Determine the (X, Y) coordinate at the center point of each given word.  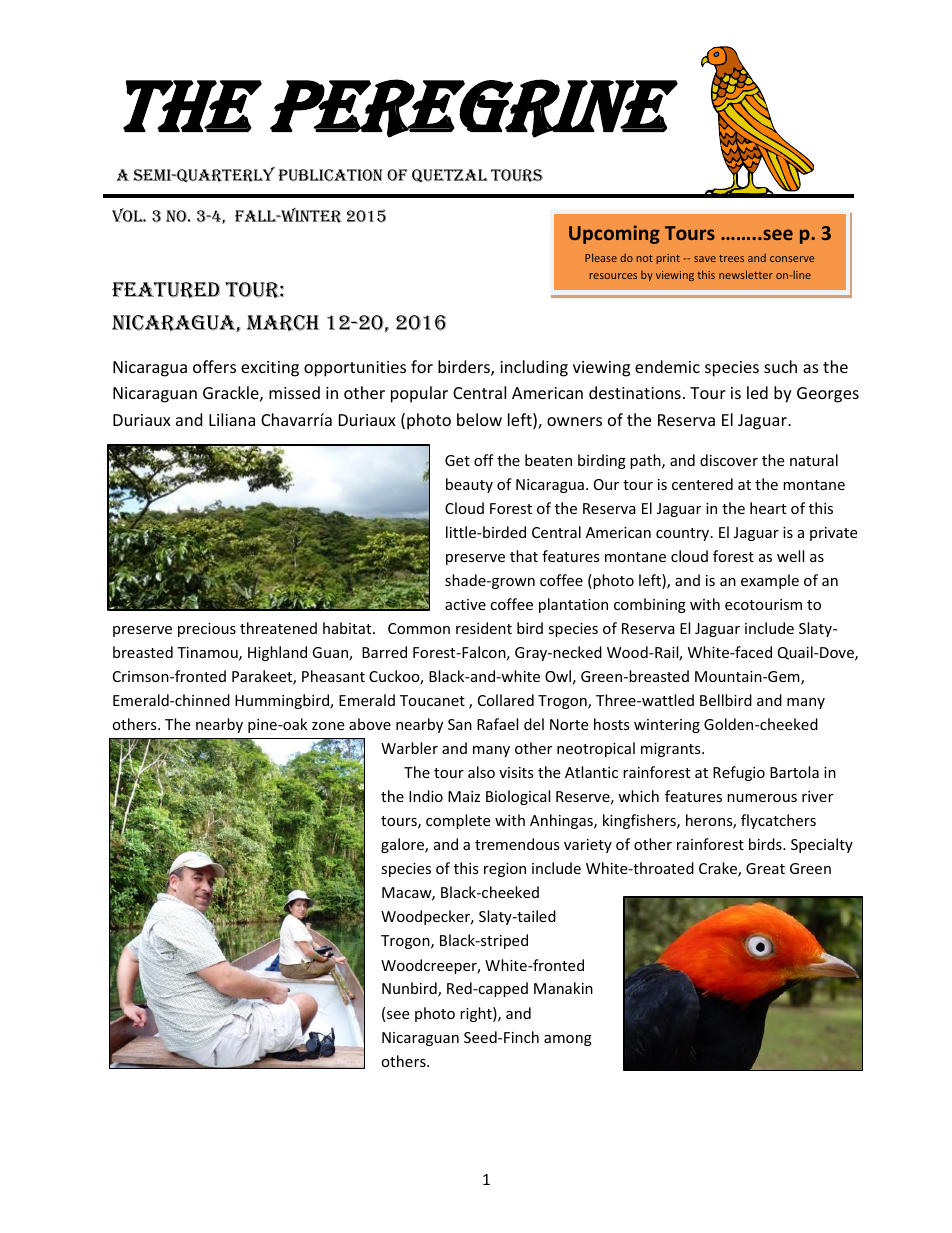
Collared (506, 700)
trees (731, 258)
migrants (672, 750)
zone (328, 726)
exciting (270, 369)
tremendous (517, 844)
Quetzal (450, 176)
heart (768, 508)
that (524, 556)
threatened (278, 628)
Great (765, 868)
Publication (330, 175)
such (780, 366)
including (534, 368)
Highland (277, 653)
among (568, 1040)
